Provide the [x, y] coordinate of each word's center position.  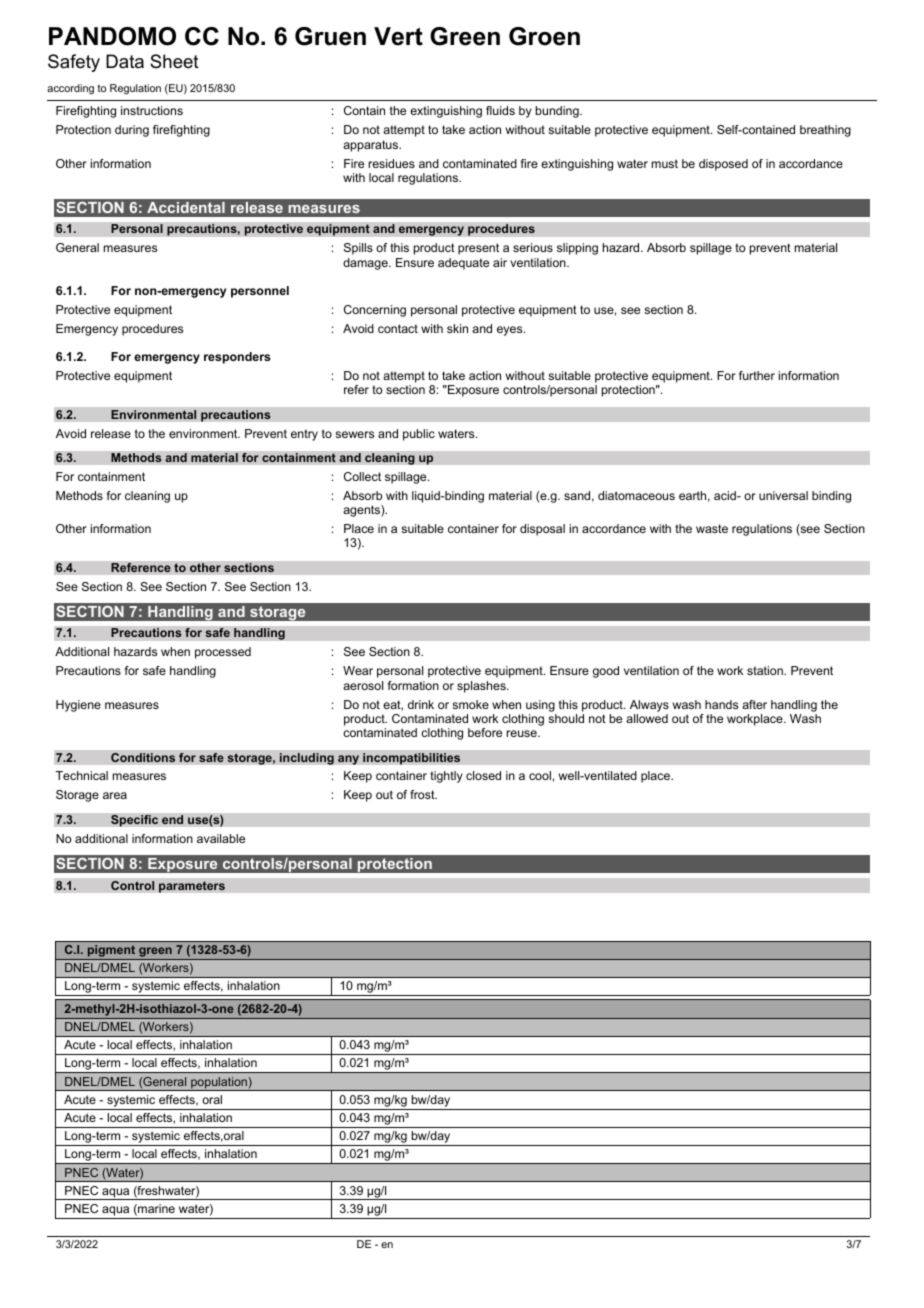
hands [721, 704]
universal [783, 495]
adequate [463, 264]
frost [423, 794]
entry [304, 435]
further [757, 375]
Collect [362, 476]
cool [540, 775]
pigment [111, 952]
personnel [260, 292]
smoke [470, 704]
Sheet [174, 61]
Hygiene [78, 706]
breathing [825, 131]
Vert [398, 36]
